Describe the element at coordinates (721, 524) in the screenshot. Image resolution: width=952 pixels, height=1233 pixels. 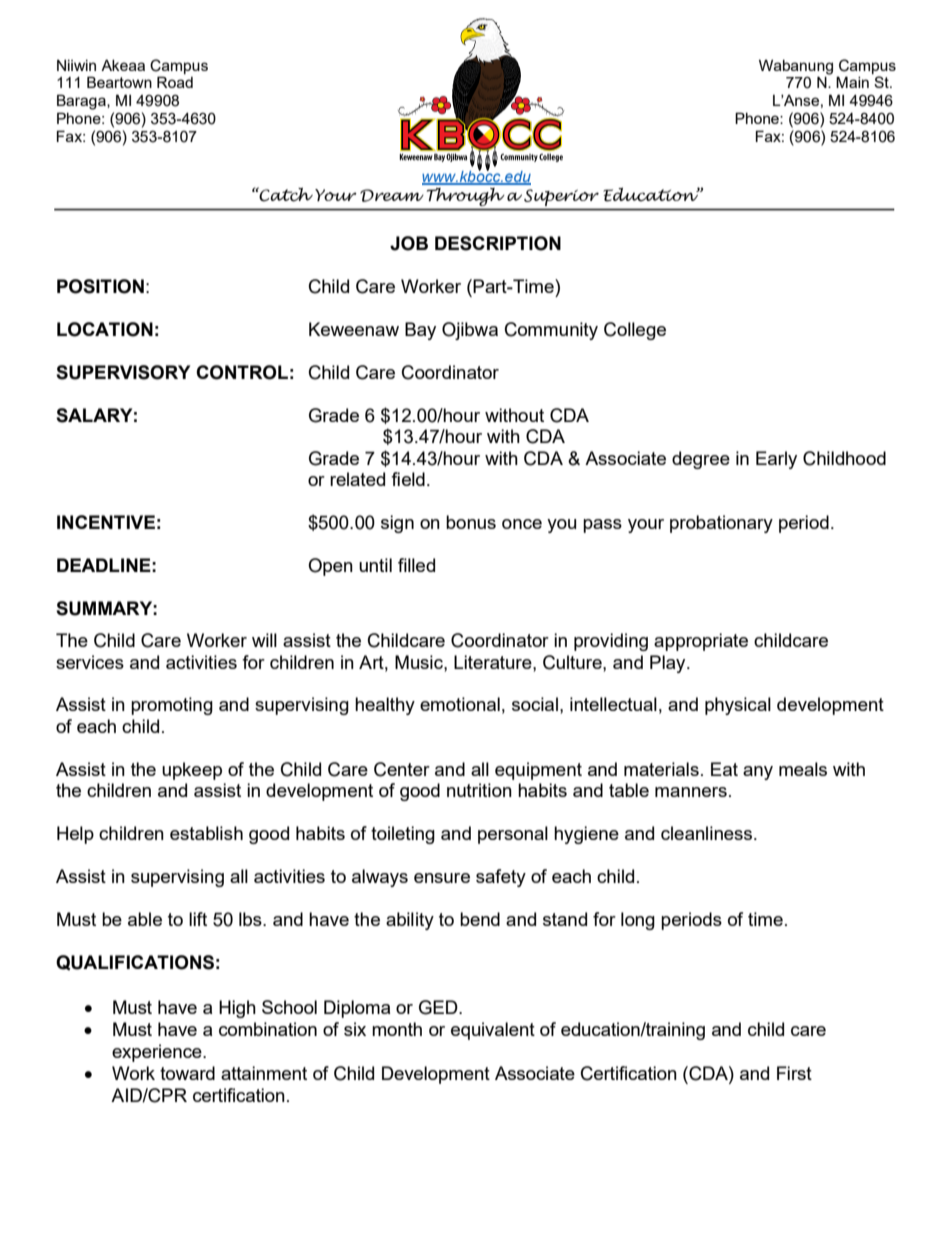
I see `probationary` at that location.
